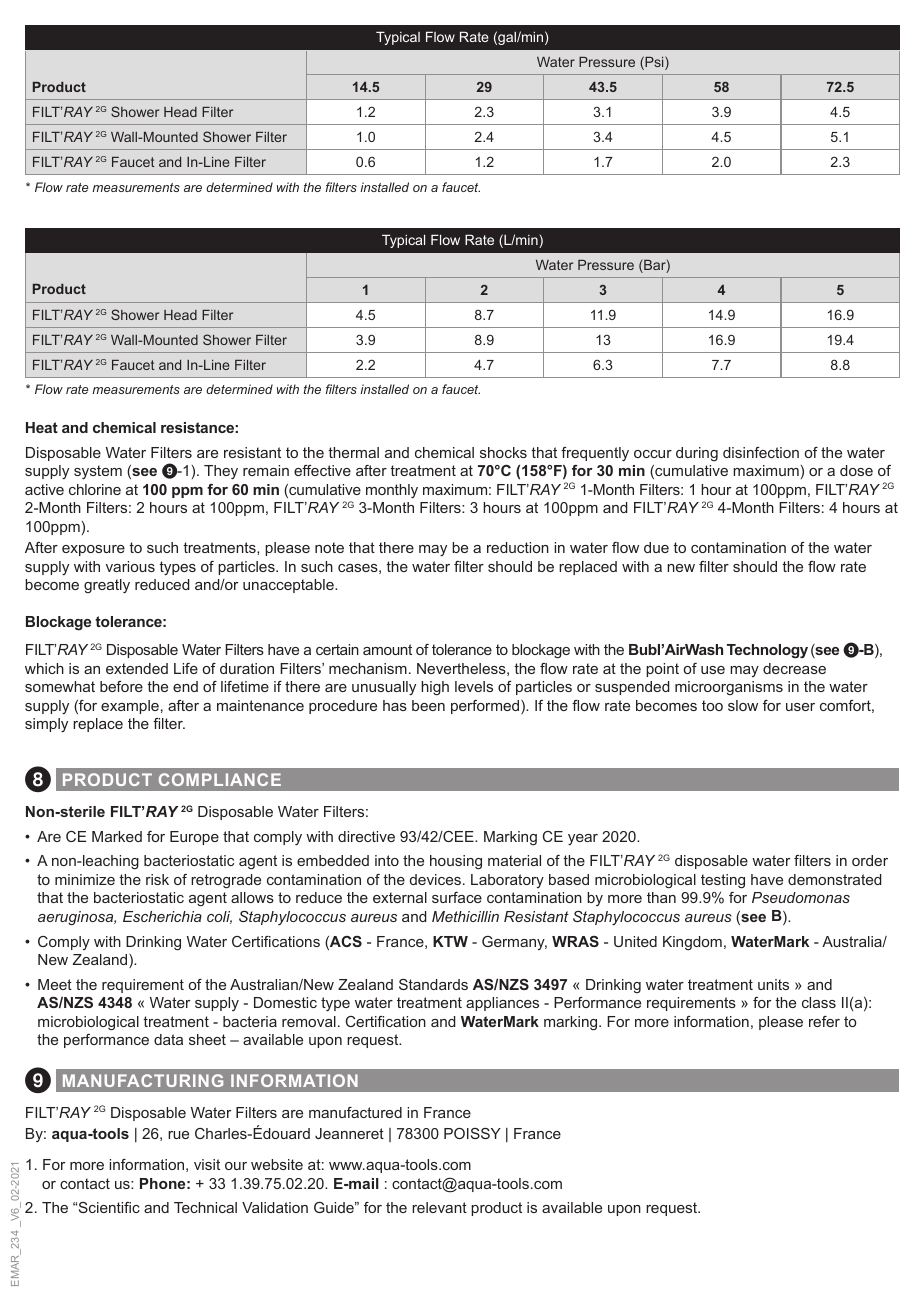 The image size is (924, 1311). I want to click on directive, so click(366, 836).
